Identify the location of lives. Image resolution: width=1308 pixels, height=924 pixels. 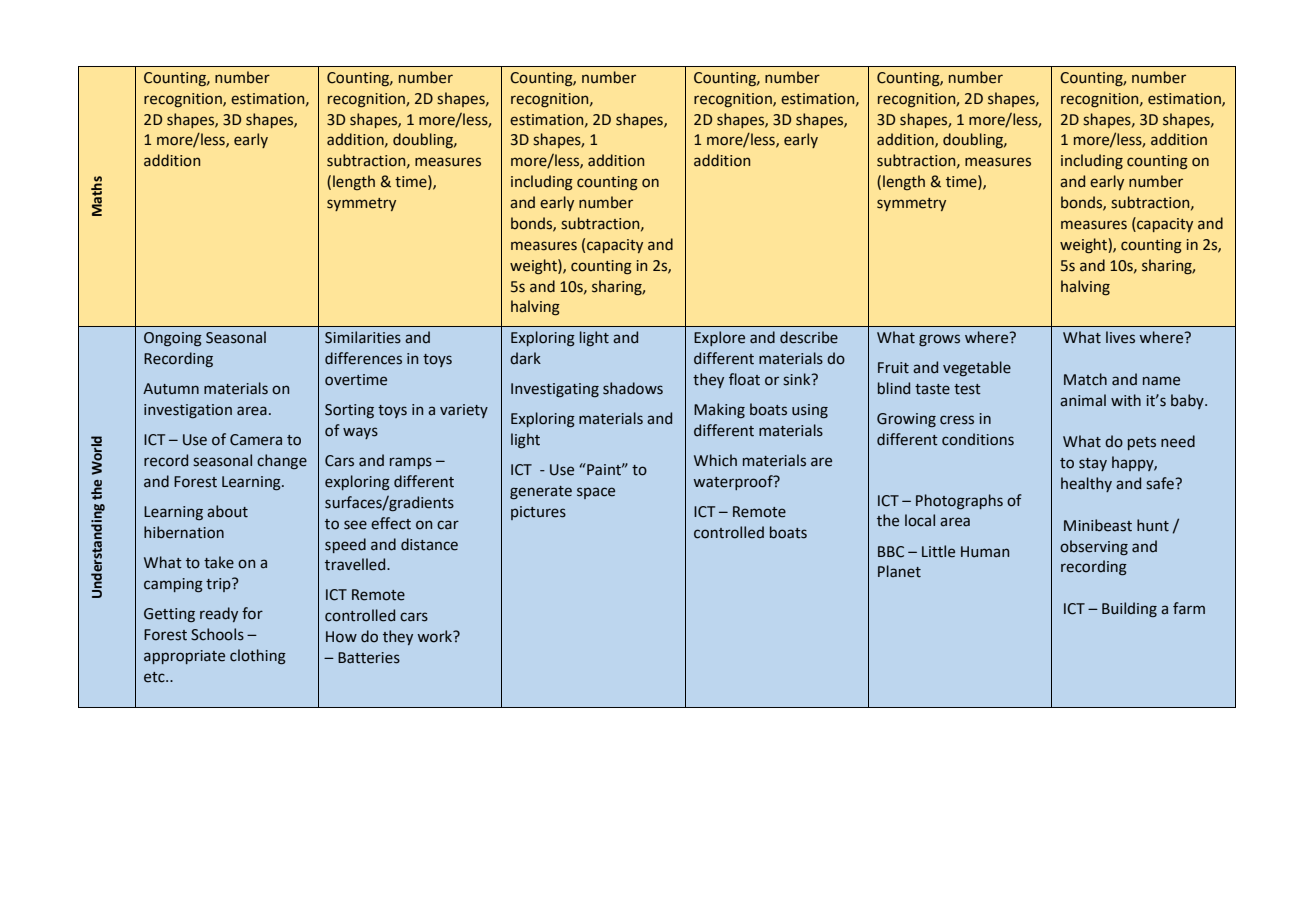
(1120, 337).
